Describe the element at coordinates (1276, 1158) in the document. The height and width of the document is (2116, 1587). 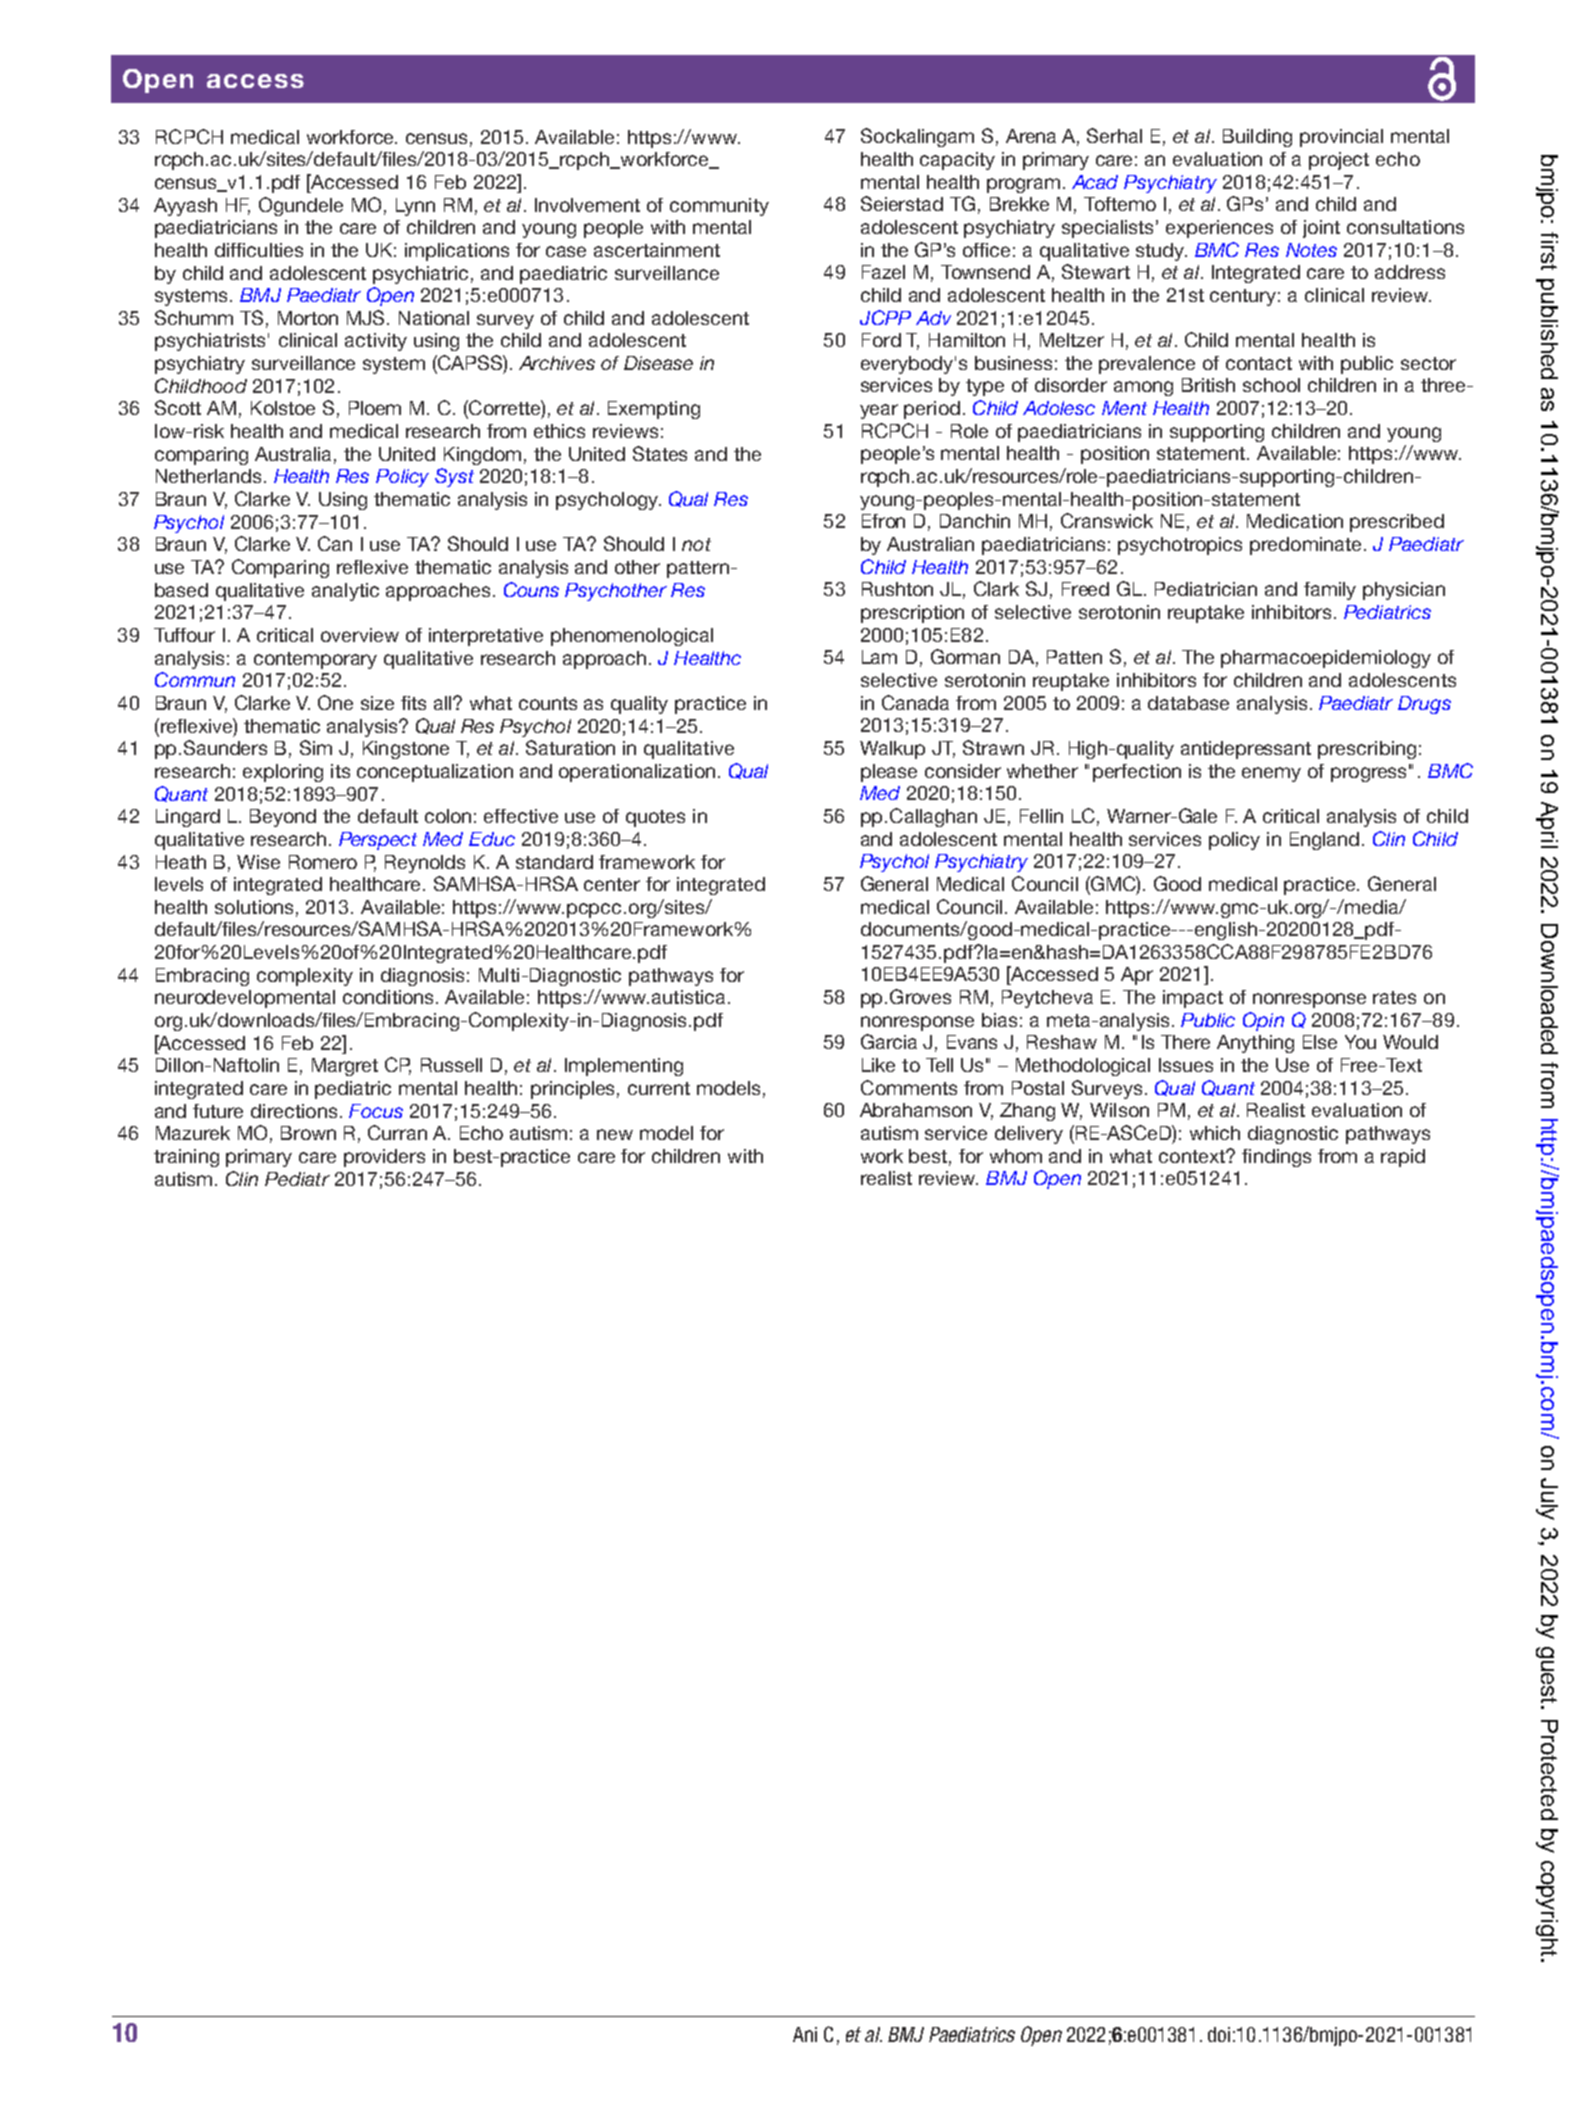
I see `findings` at that location.
